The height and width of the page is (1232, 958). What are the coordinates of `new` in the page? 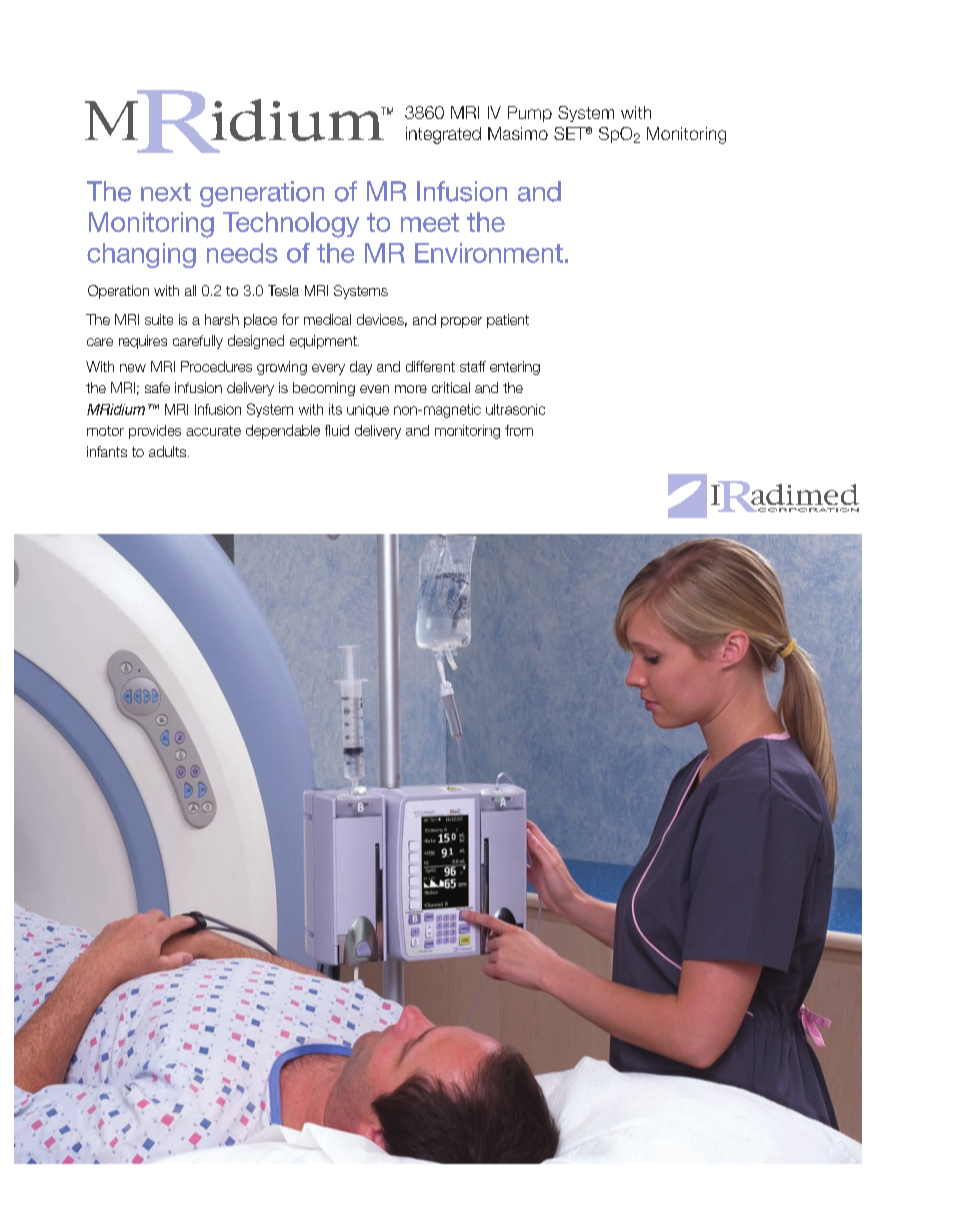 It's located at (133, 368).
